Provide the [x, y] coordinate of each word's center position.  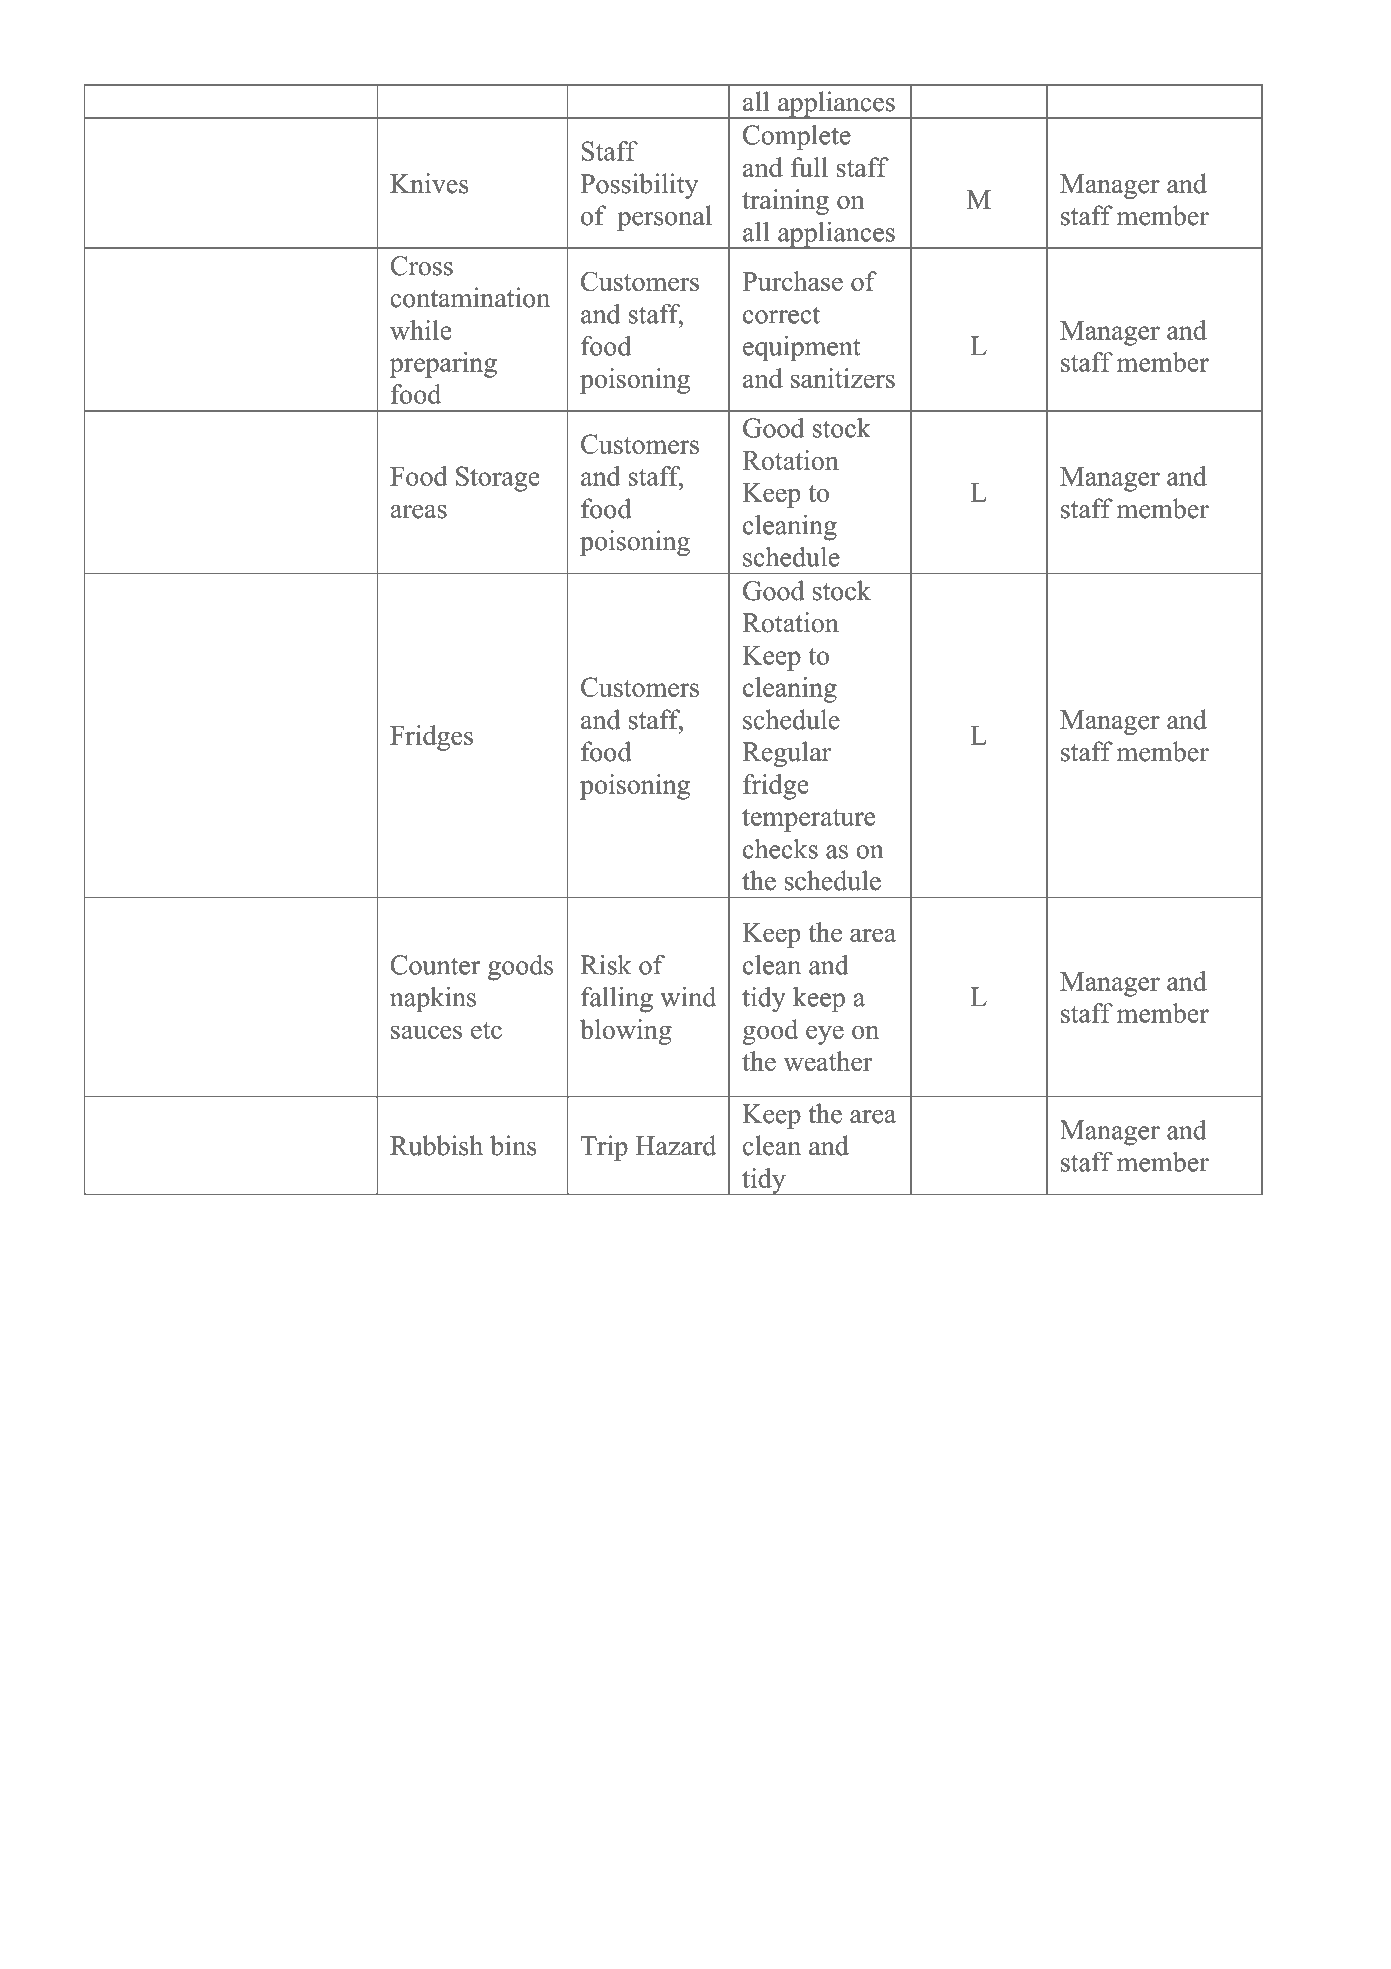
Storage [498, 479]
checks [780, 848]
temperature [808, 820]
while [421, 330]
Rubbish [436, 1145]
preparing [443, 365]
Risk [606, 964]
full [809, 167]
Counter [435, 965]
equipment [802, 349]
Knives [429, 183]
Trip [604, 1148]
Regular [786, 754]
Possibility [639, 186]
